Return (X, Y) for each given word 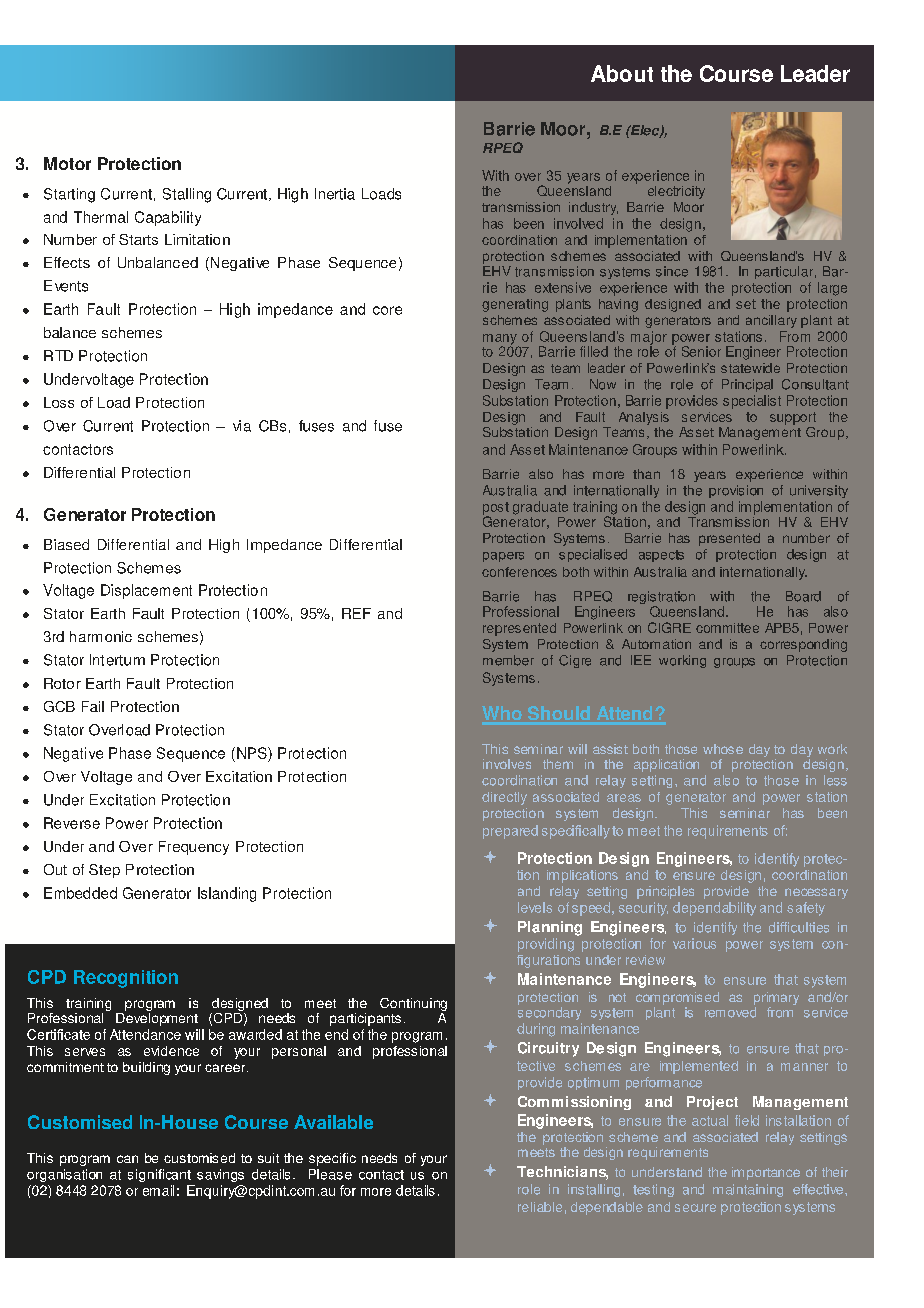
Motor (67, 163)
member (508, 660)
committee (727, 628)
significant (159, 1175)
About (622, 73)
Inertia (335, 194)
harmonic (101, 636)
